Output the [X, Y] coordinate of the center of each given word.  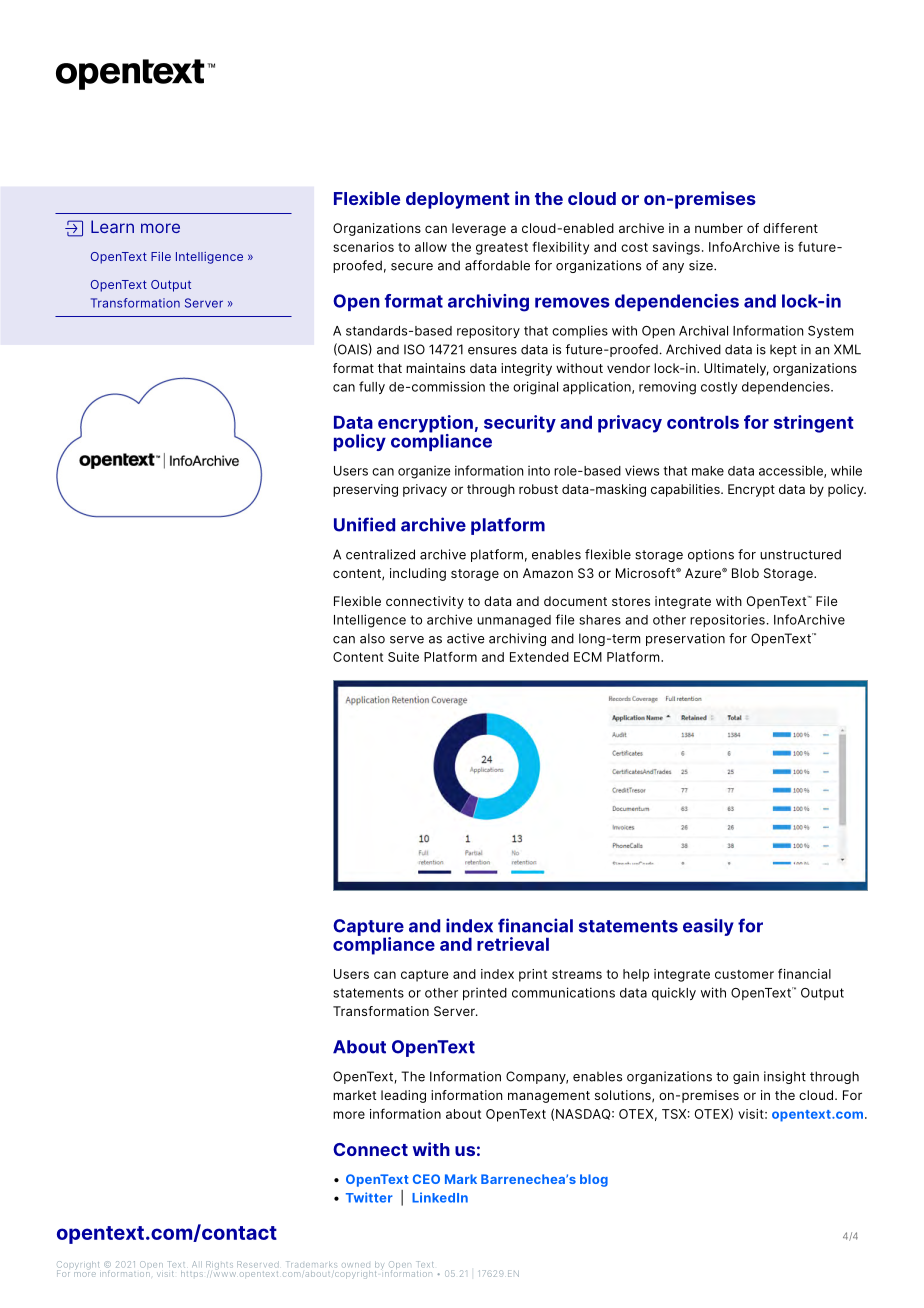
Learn [112, 226]
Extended [539, 657]
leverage [479, 229]
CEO [426, 1179]
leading [403, 1096]
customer [744, 974]
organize [424, 472]
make [708, 471]
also [372, 638]
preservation [685, 639]
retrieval [513, 944]
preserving [365, 490]
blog [594, 1180]
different [790, 228]
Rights [219, 1265]
